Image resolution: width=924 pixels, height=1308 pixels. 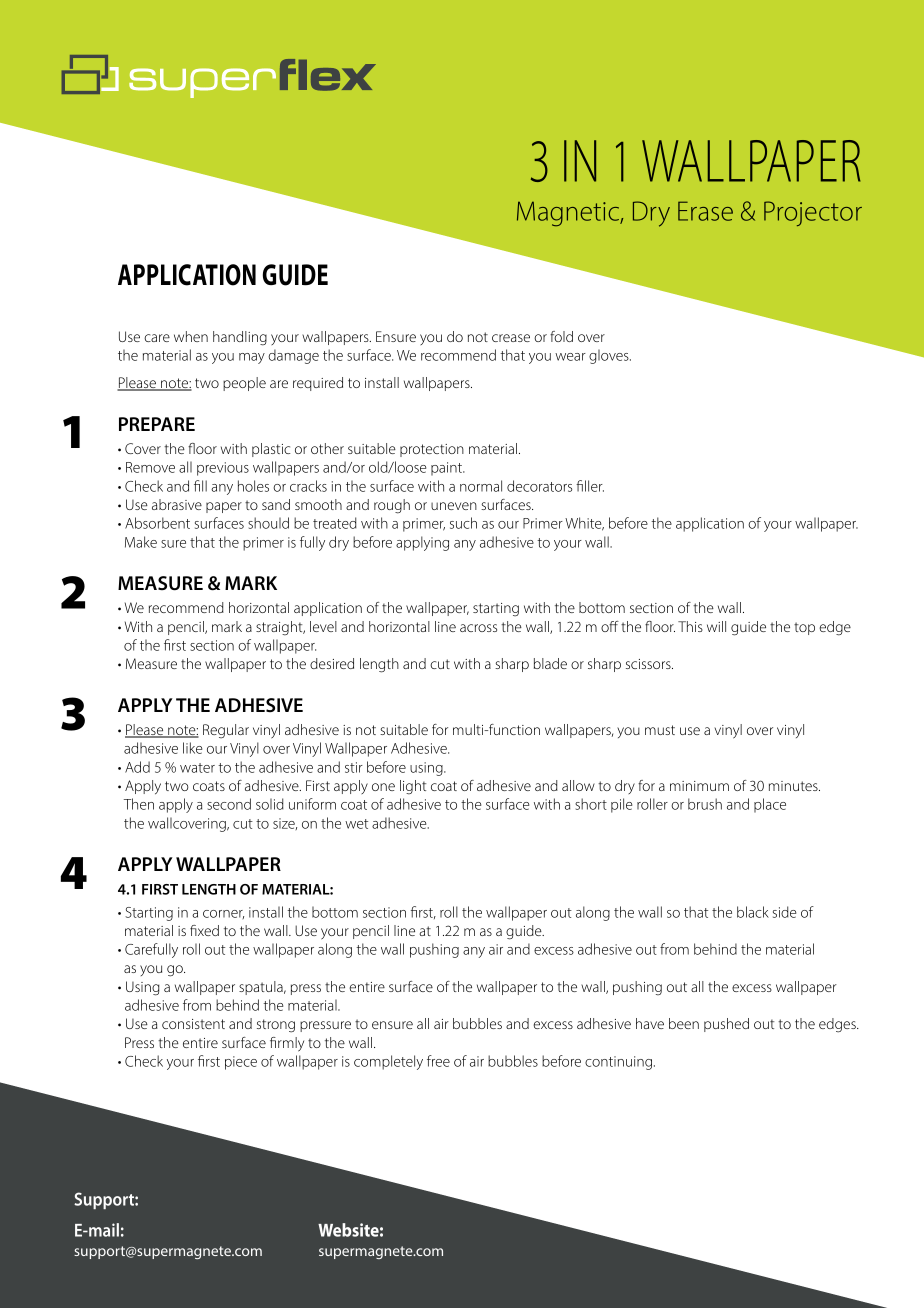 I want to click on free, so click(x=438, y=1061).
